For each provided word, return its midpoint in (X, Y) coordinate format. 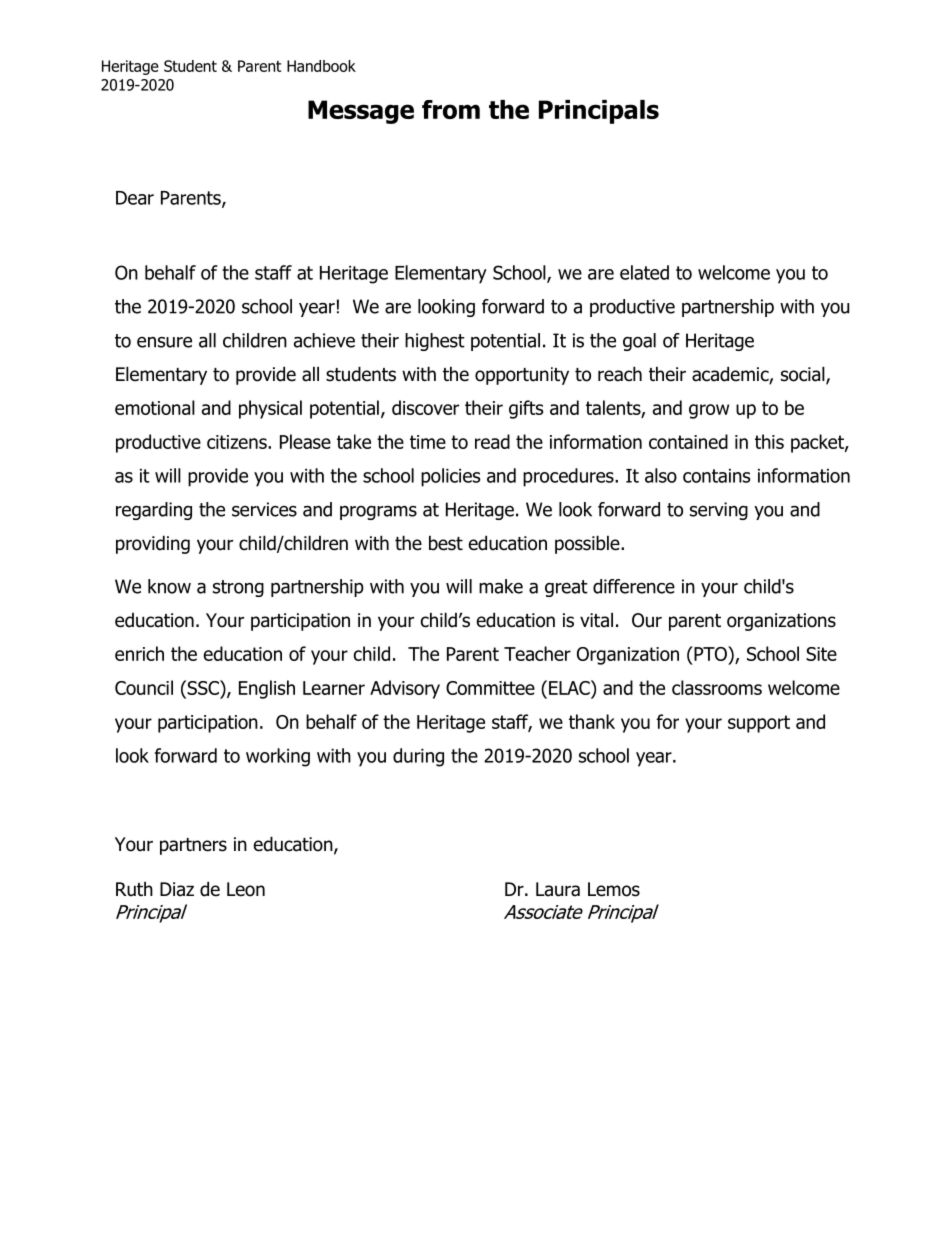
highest (435, 342)
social (804, 375)
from (451, 109)
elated (644, 272)
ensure (164, 342)
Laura (558, 889)
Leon (246, 889)
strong (238, 588)
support (759, 724)
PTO (710, 653)
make (501, 586)
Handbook (321, 66)
